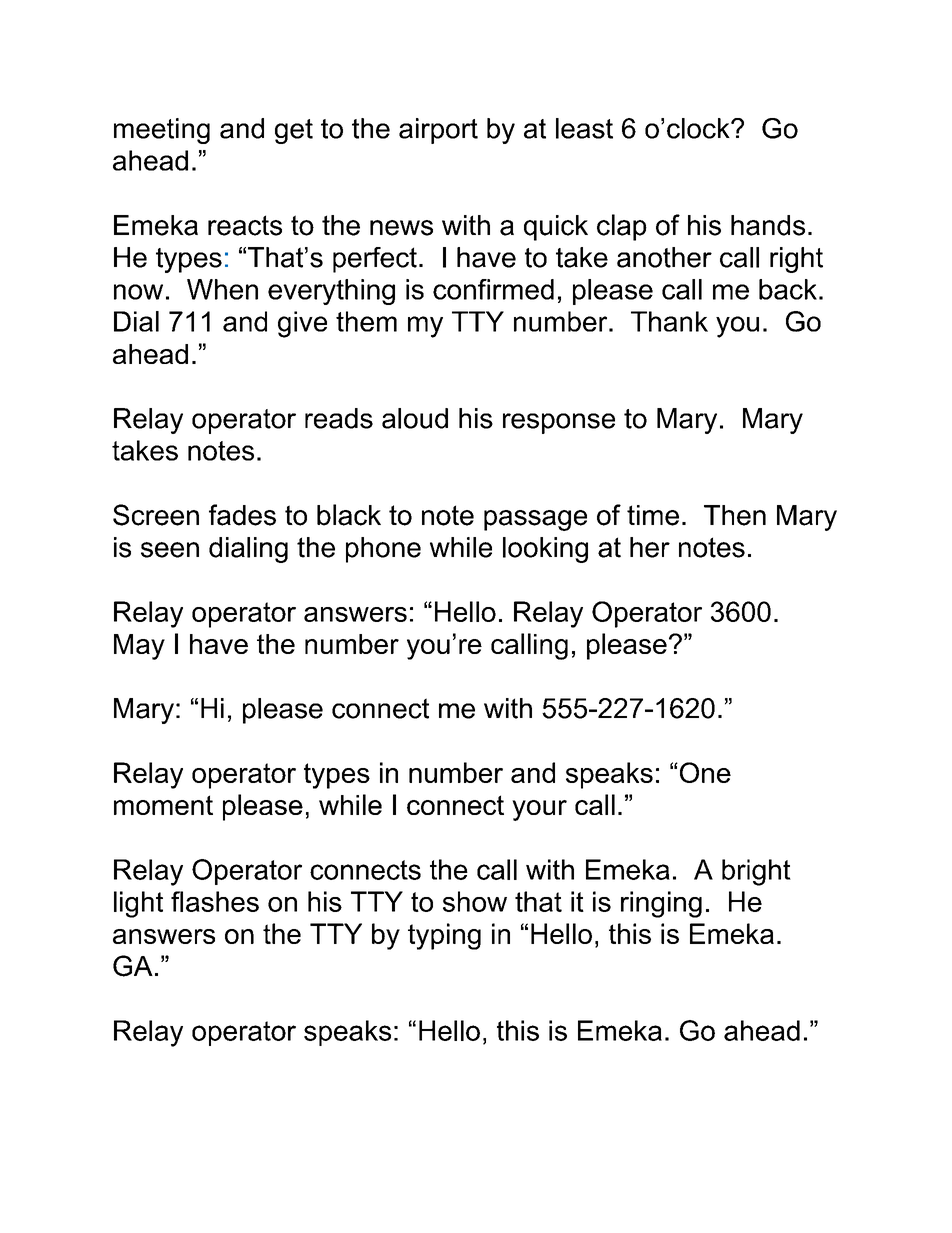 This screenshot has height=1233, width=952. I want to click on flashes, so click(215, 901).
